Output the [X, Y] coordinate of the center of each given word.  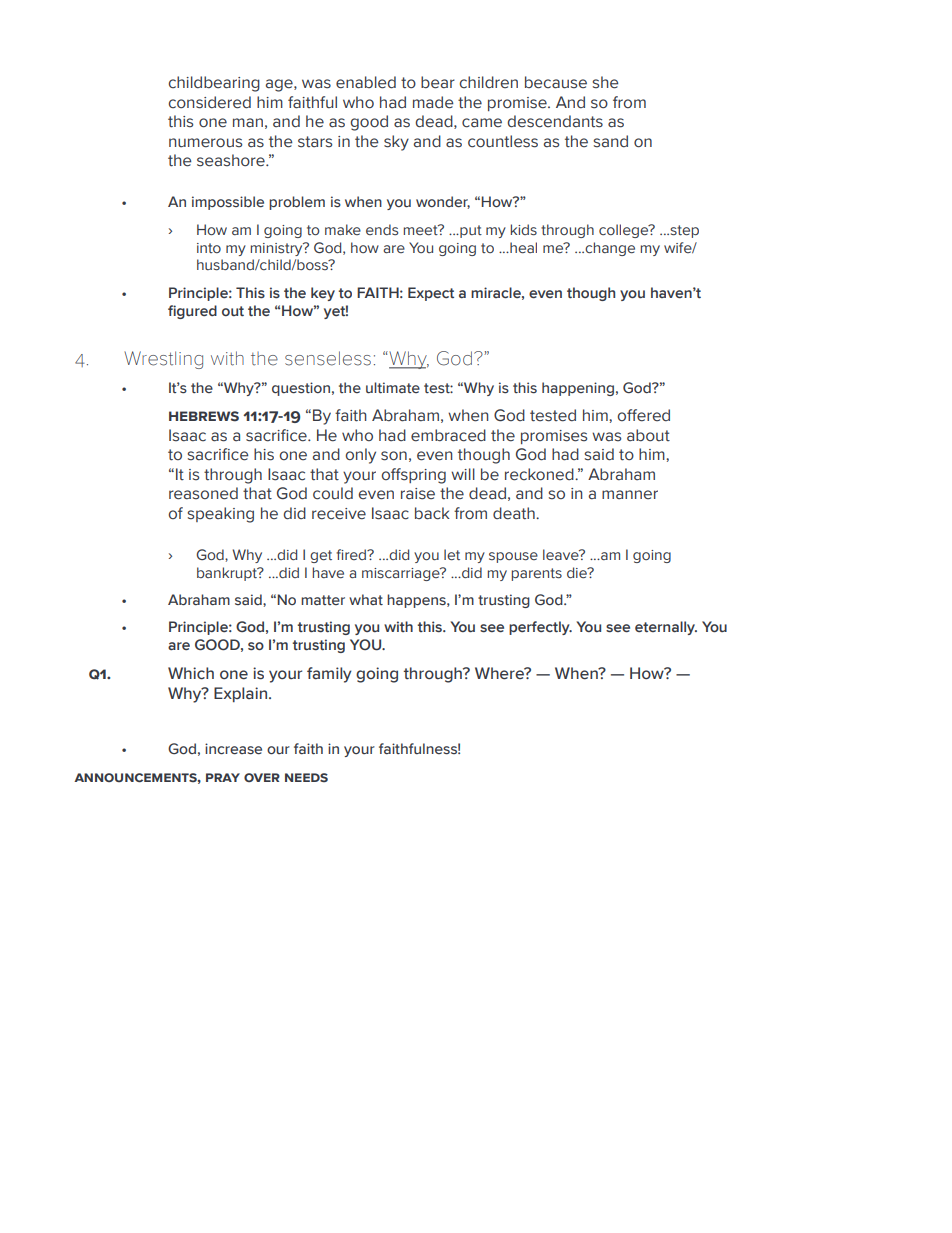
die [578, 572]
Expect [431, 294]
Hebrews [204, 416]
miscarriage [402, 574]
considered [209, 102]
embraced [448, 435]
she [605, 82]
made [433, 102]
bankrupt [228, 574]
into [209, 248]
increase [233, 749]
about [648, 435]
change [609, 249]
